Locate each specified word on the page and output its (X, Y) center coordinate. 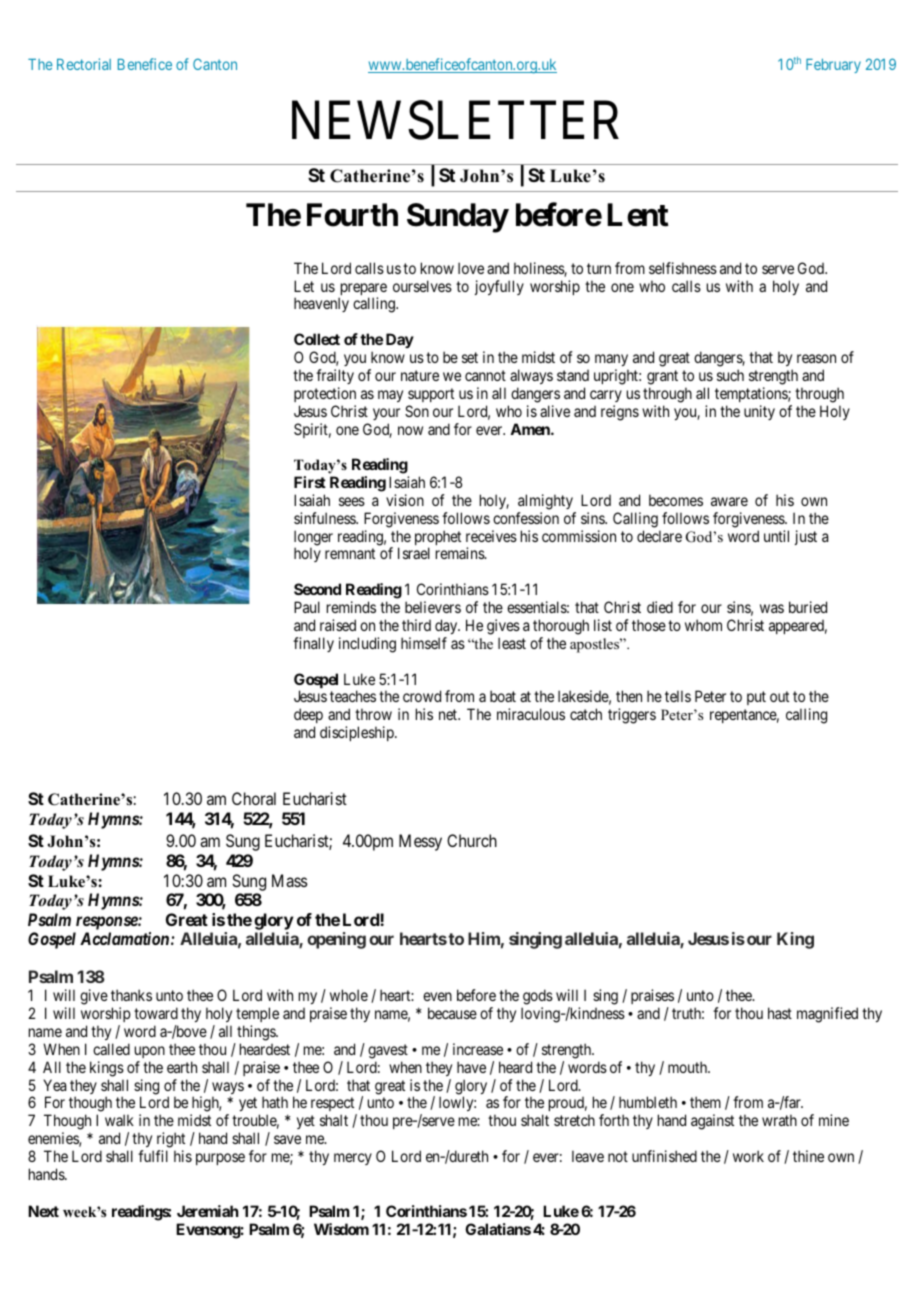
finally (313, 644)
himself (424, 643)
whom (703, 625)
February (833, 66)
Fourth (352, 215)
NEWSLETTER (455, 120)
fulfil (153, 1156)
